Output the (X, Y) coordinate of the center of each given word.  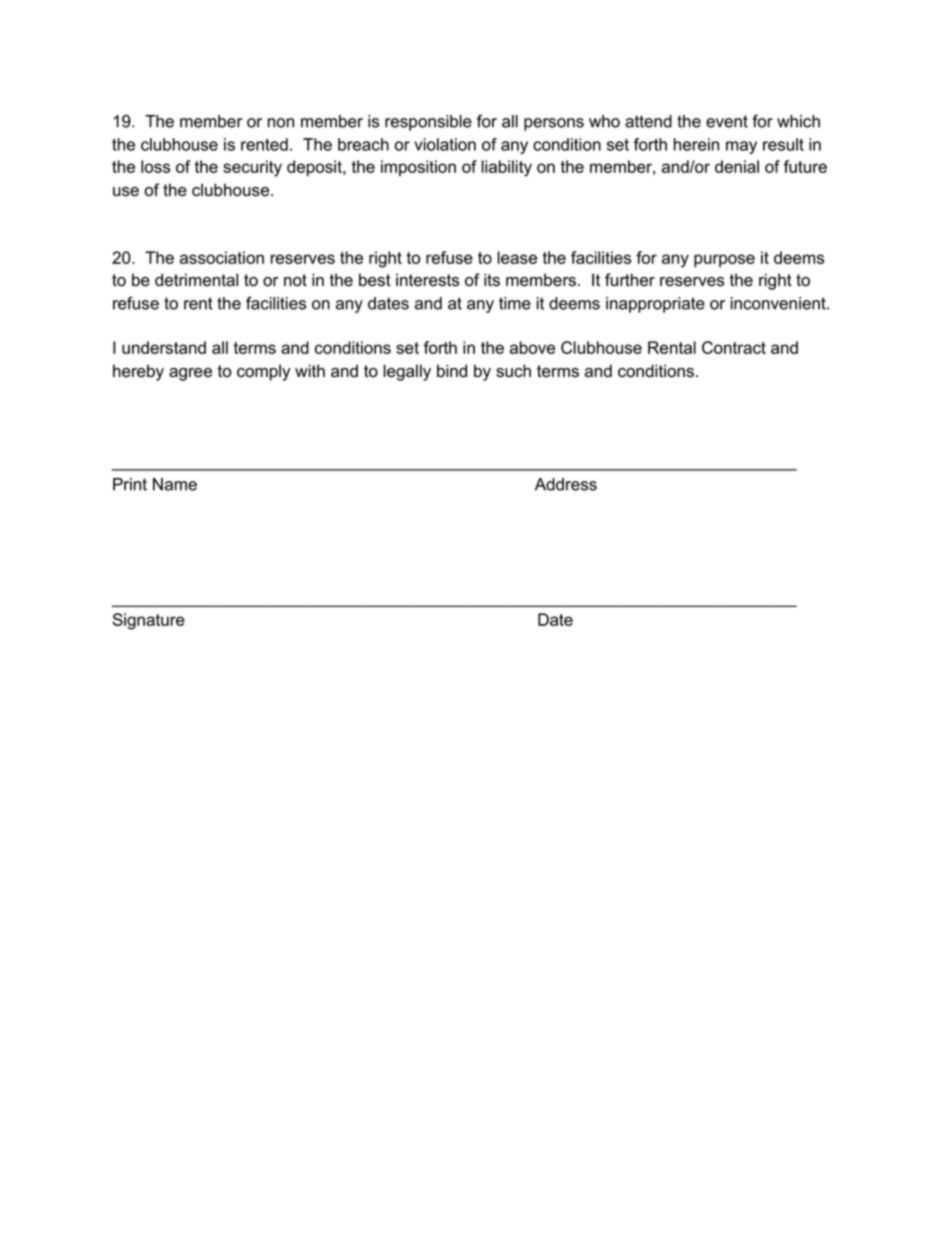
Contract (734, 347)
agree (190, 374)
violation (445, 144)
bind (452, 371)
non (281, 123)
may (741, 147)
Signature (149, 621)
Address (566, 484)
